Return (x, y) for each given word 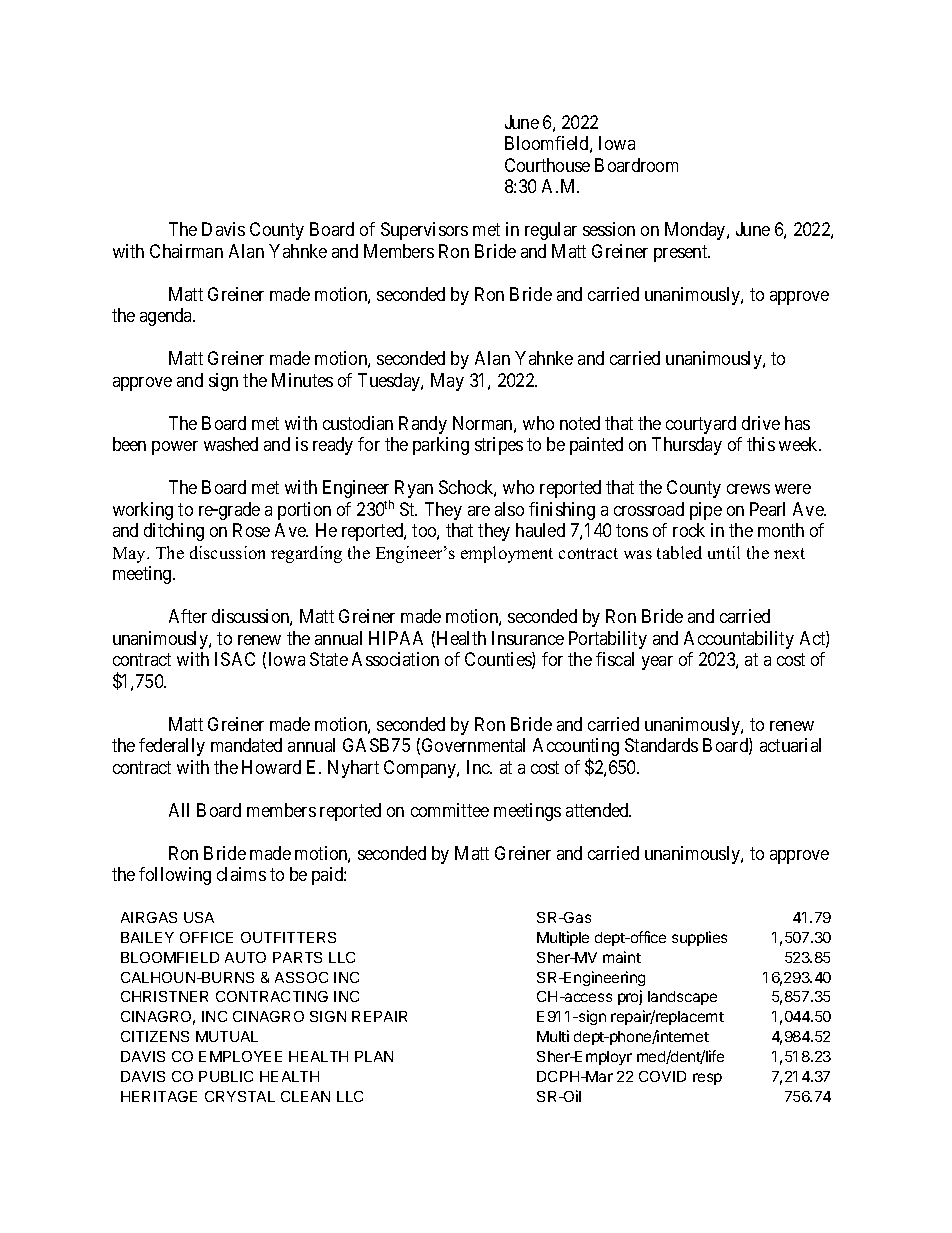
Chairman (186, 251)
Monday (696, 231)
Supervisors (424, 231)
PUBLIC (226, 1076)
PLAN (374, 1056)
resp (707, 1079)
